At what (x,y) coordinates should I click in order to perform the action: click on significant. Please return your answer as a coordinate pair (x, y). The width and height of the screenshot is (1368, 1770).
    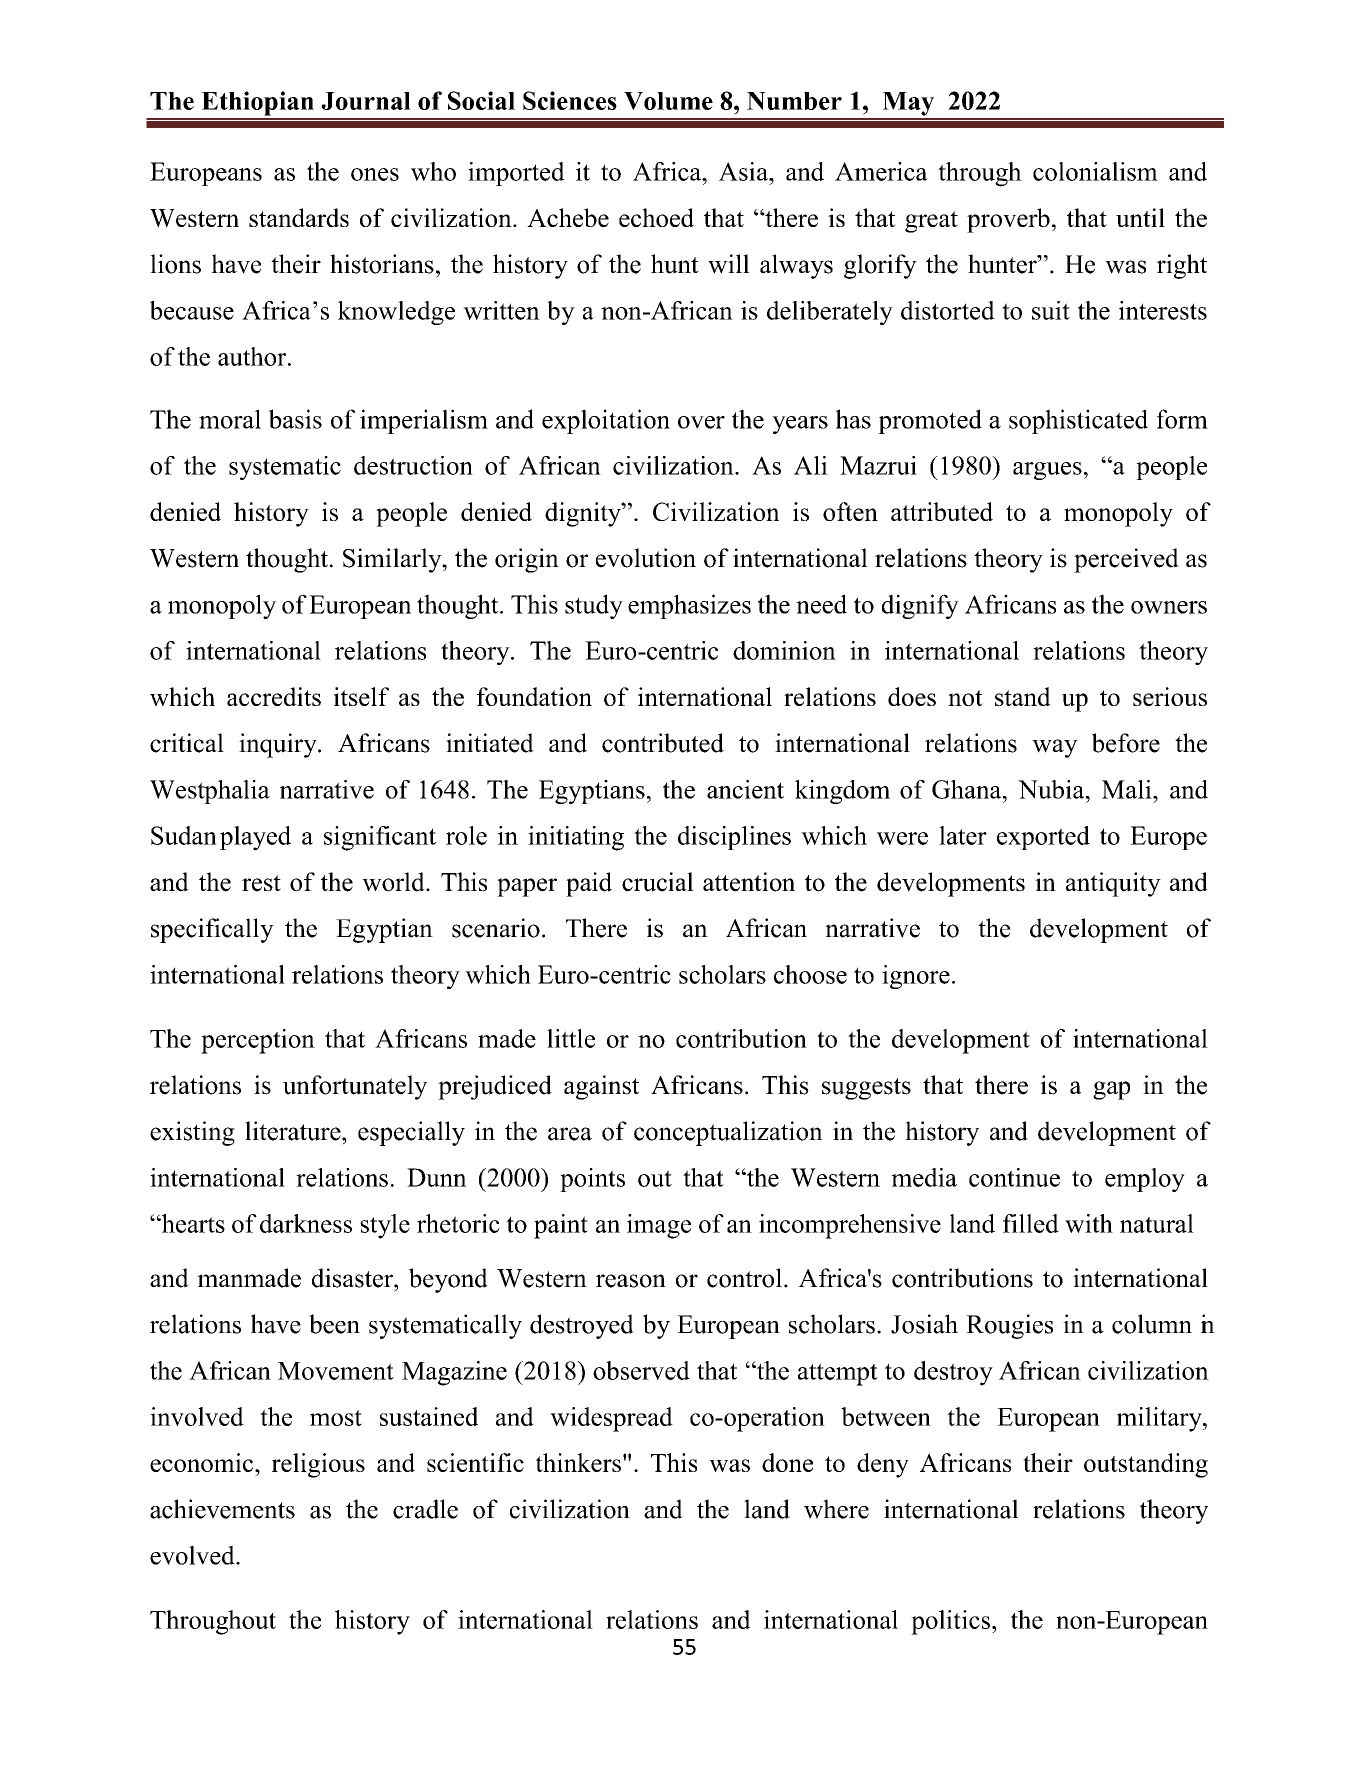
    Looking at the image, I should click on (380, 838).
